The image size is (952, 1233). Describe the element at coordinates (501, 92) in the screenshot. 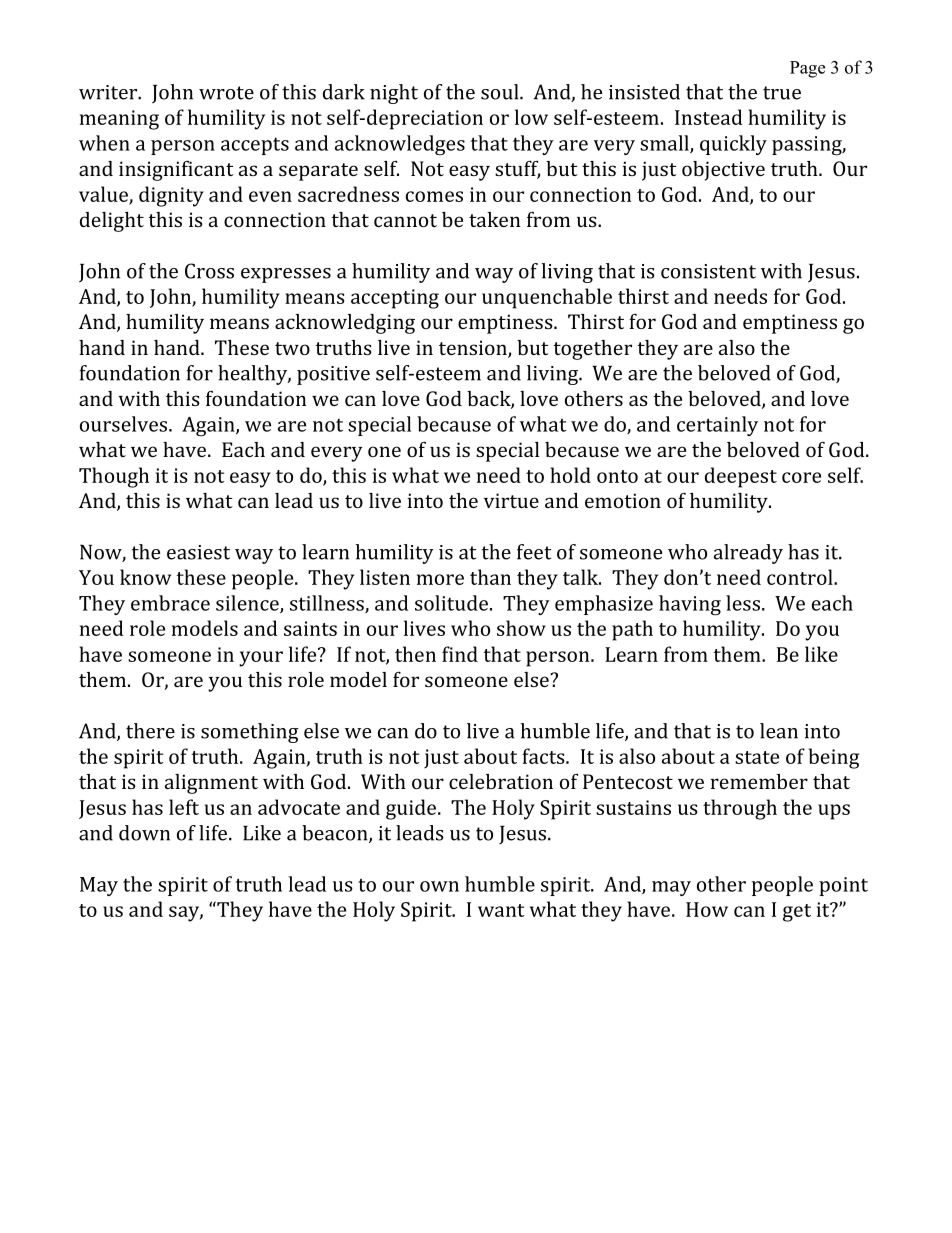

I see `soul` at that location.
